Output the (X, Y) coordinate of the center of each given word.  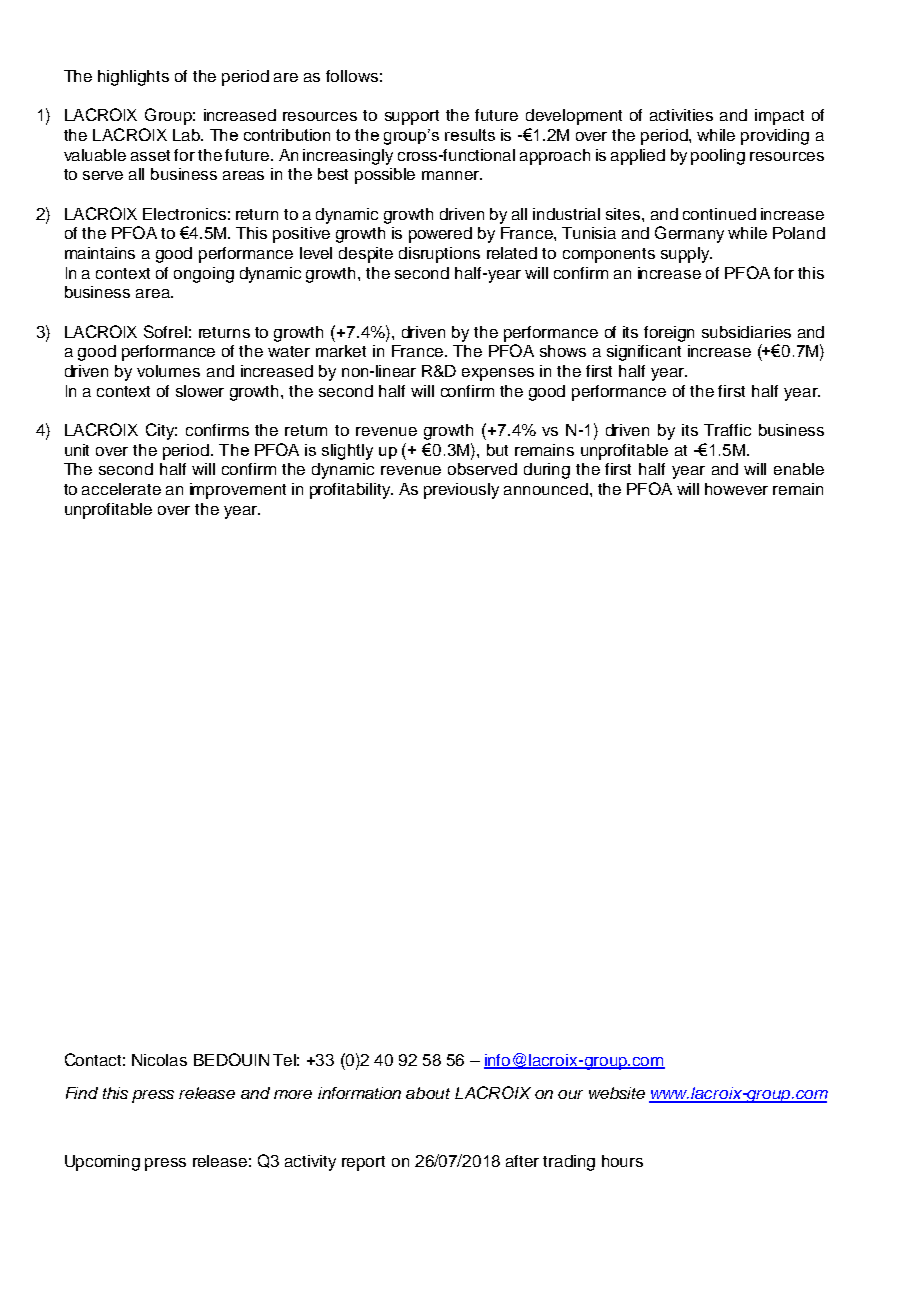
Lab (187, 135)
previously (461, 491)
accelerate (121, 489)
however (736, 489)
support (412, 117)
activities (681, 115)
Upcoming (102, 1163)
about (428, 1093)
